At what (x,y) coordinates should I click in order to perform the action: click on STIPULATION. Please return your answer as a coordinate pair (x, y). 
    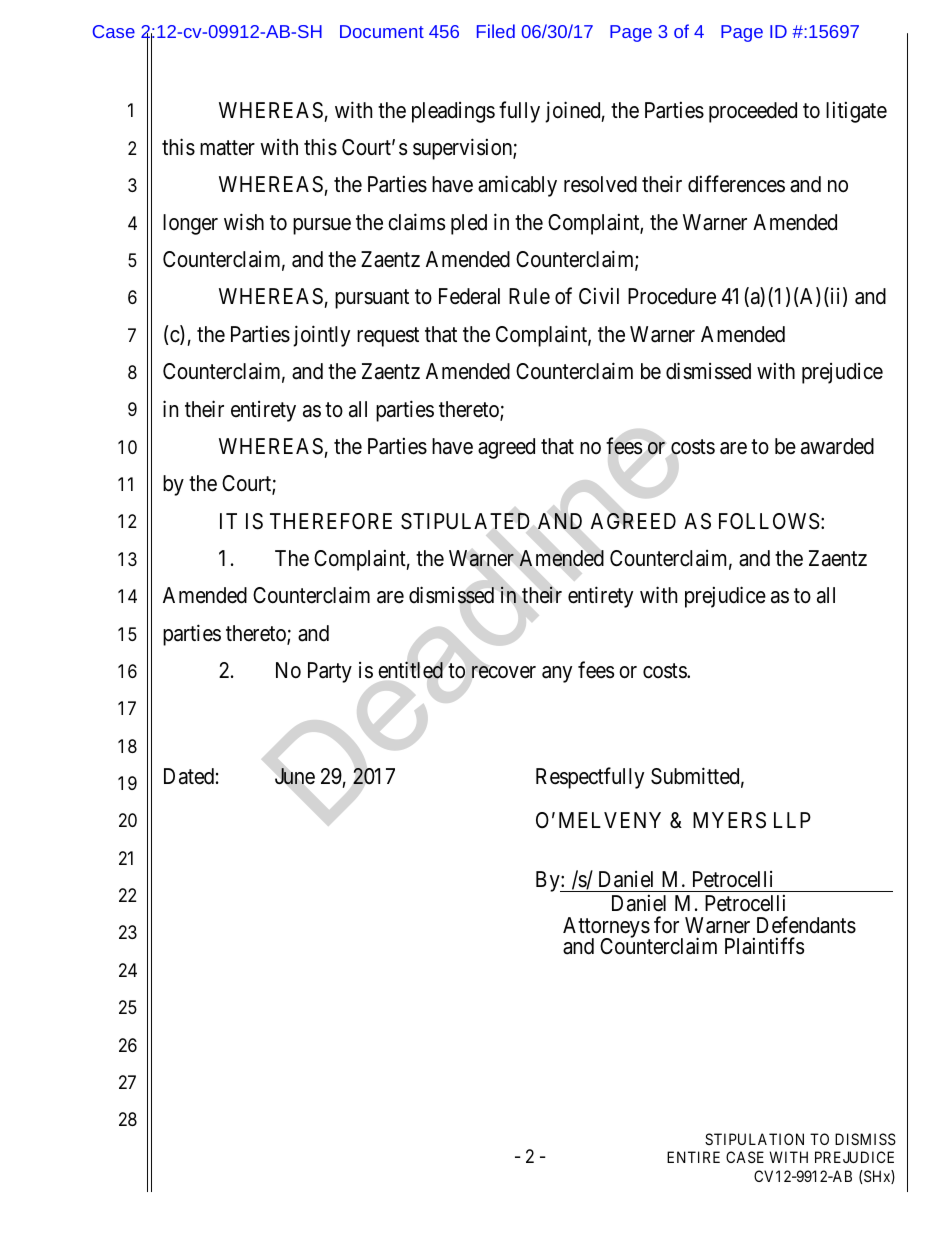
    Looking at the image, I should click on (754, 1139).
